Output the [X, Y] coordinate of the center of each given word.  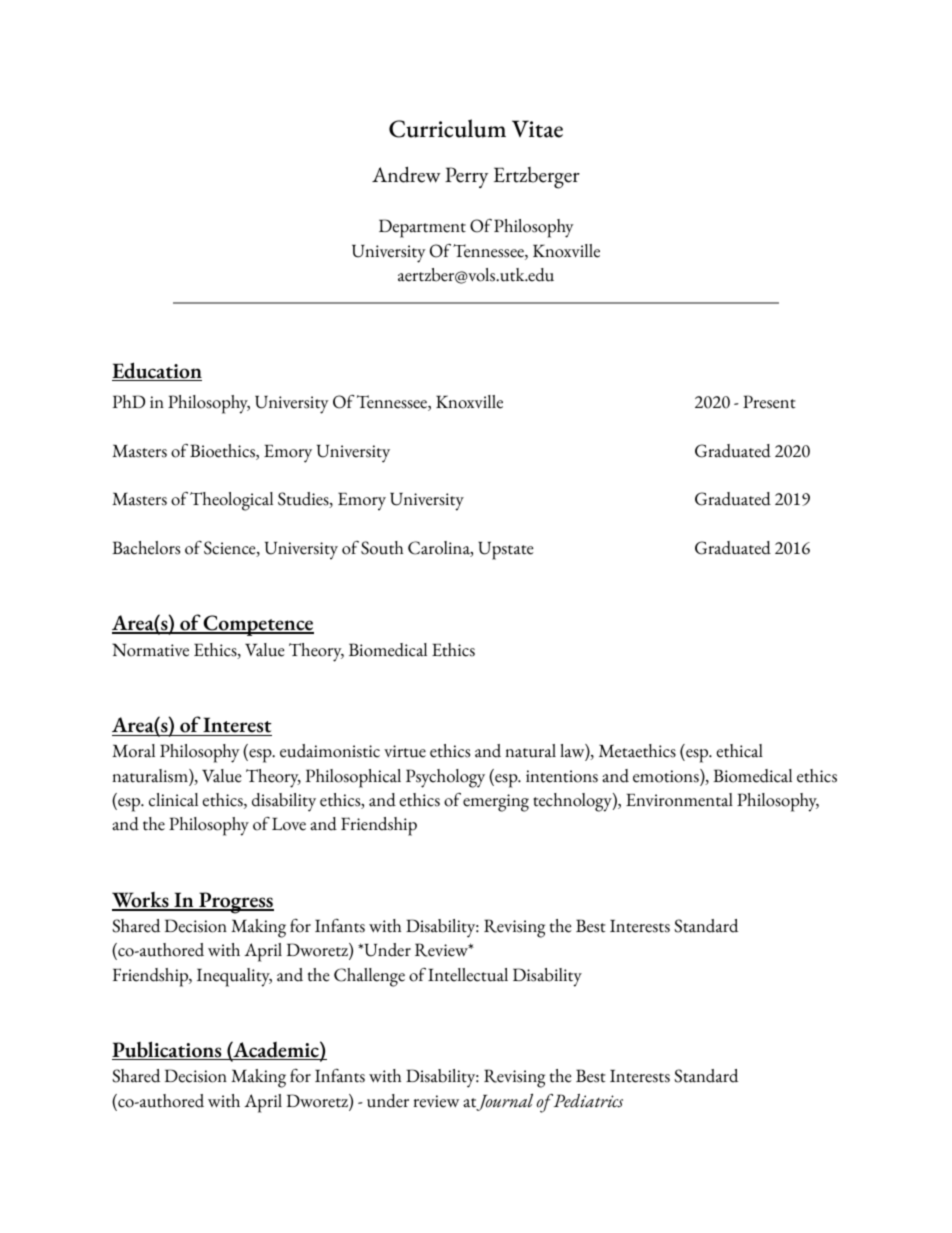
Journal [504, 1102]
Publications [168, 1050]
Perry [466, 177]
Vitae [537, 129]
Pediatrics [588, 1101]
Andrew [406, 174]
